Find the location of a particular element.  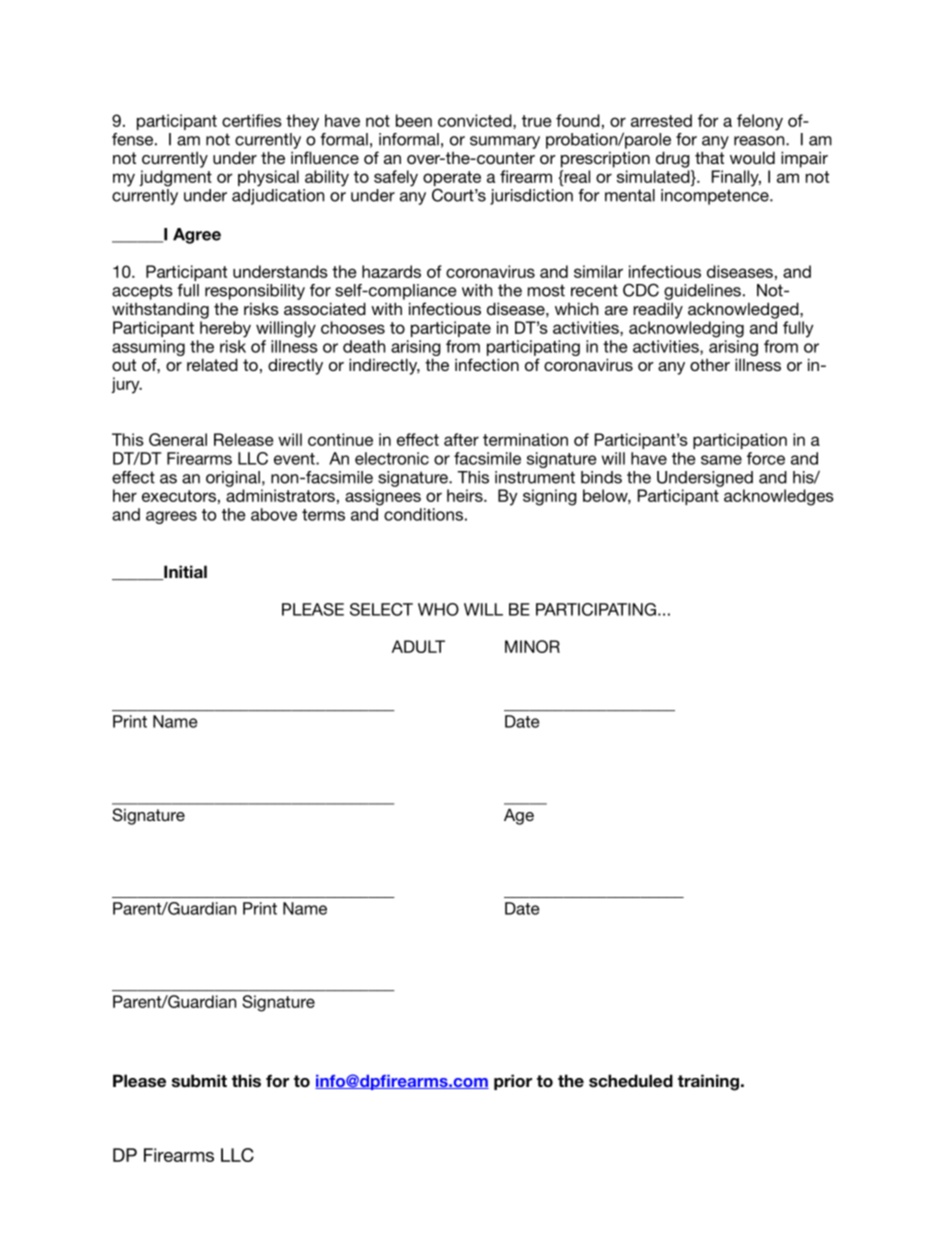

above is located at coordinates (274, 514).
